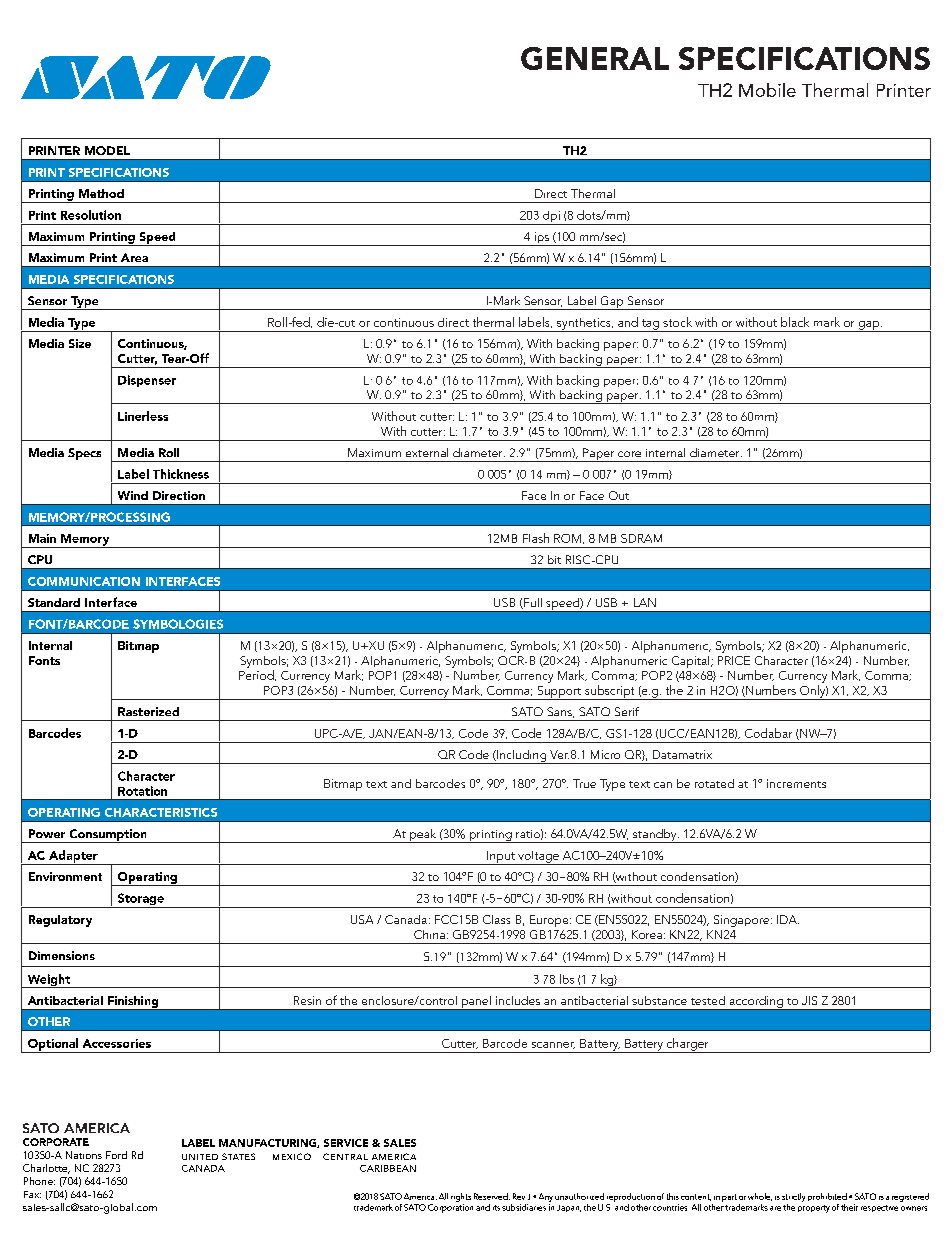 This screenshot has height=1233, width=952. Describe the element at coordinates (461, 1197) in the screenshot. I see `rights` at that location.
